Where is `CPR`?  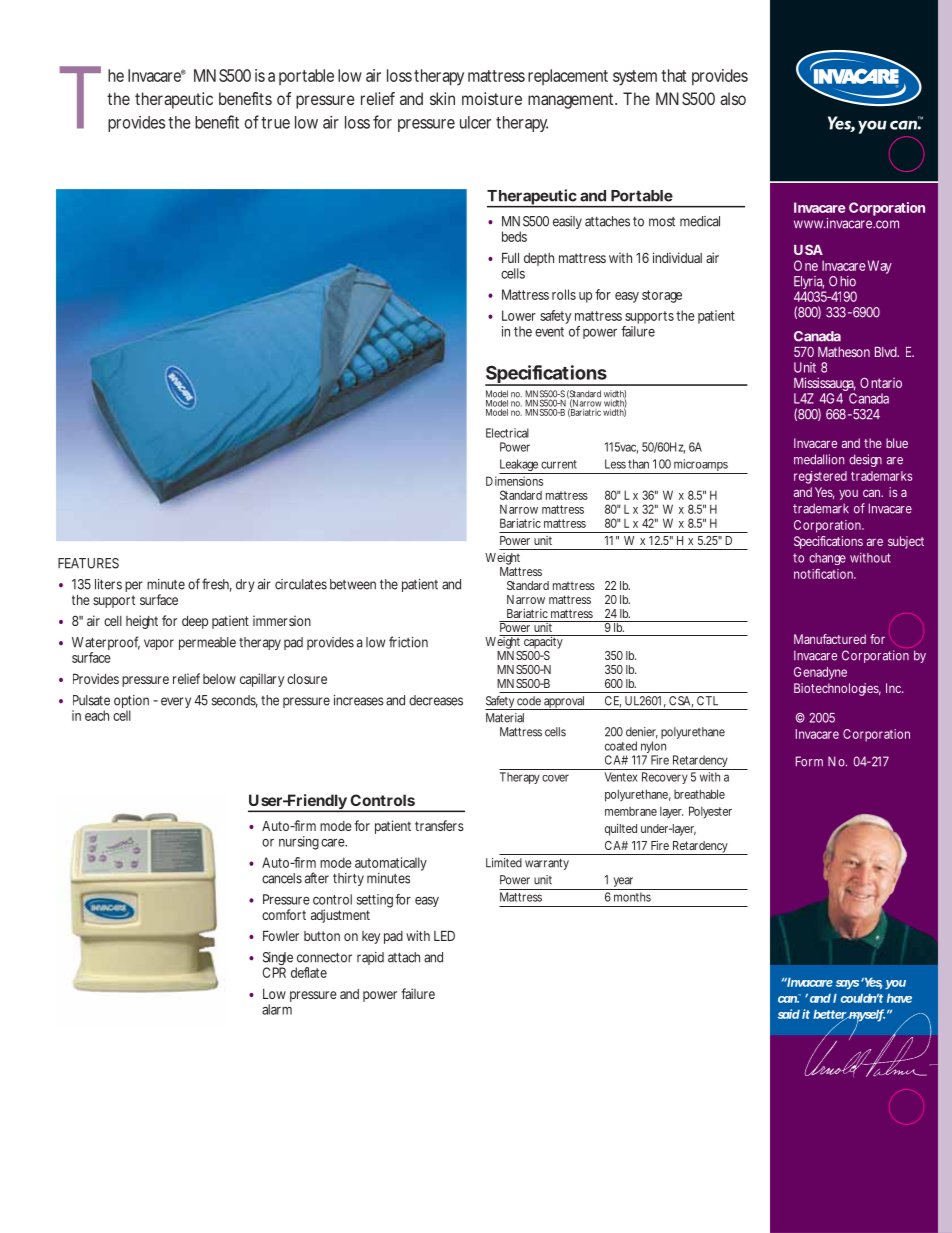 CPR is located at coordinates (274, 971).
